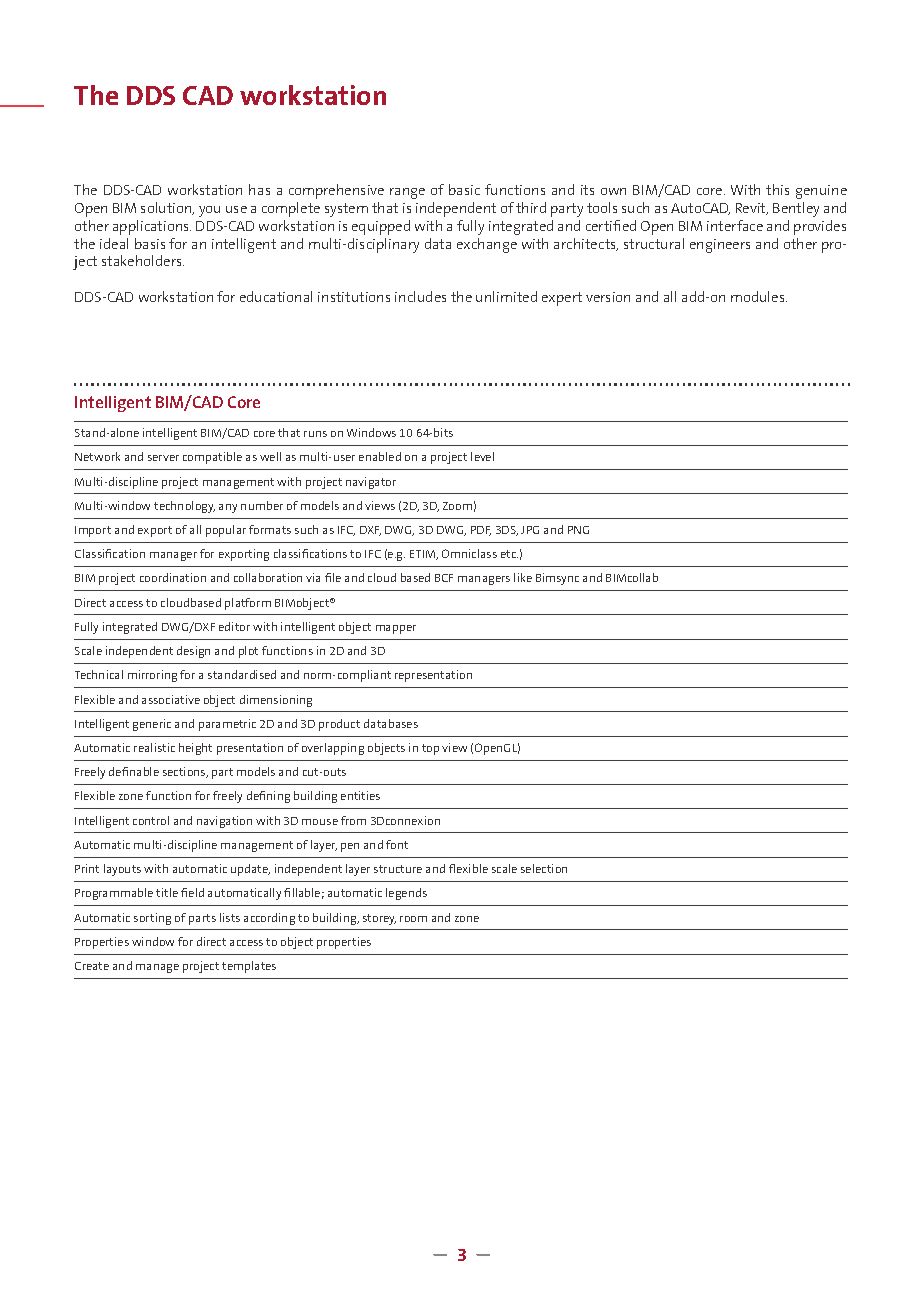 The image size is (924, 1308). Describe the element at coordinates (482, 456) in the screenshot. I see `level` at that location.
